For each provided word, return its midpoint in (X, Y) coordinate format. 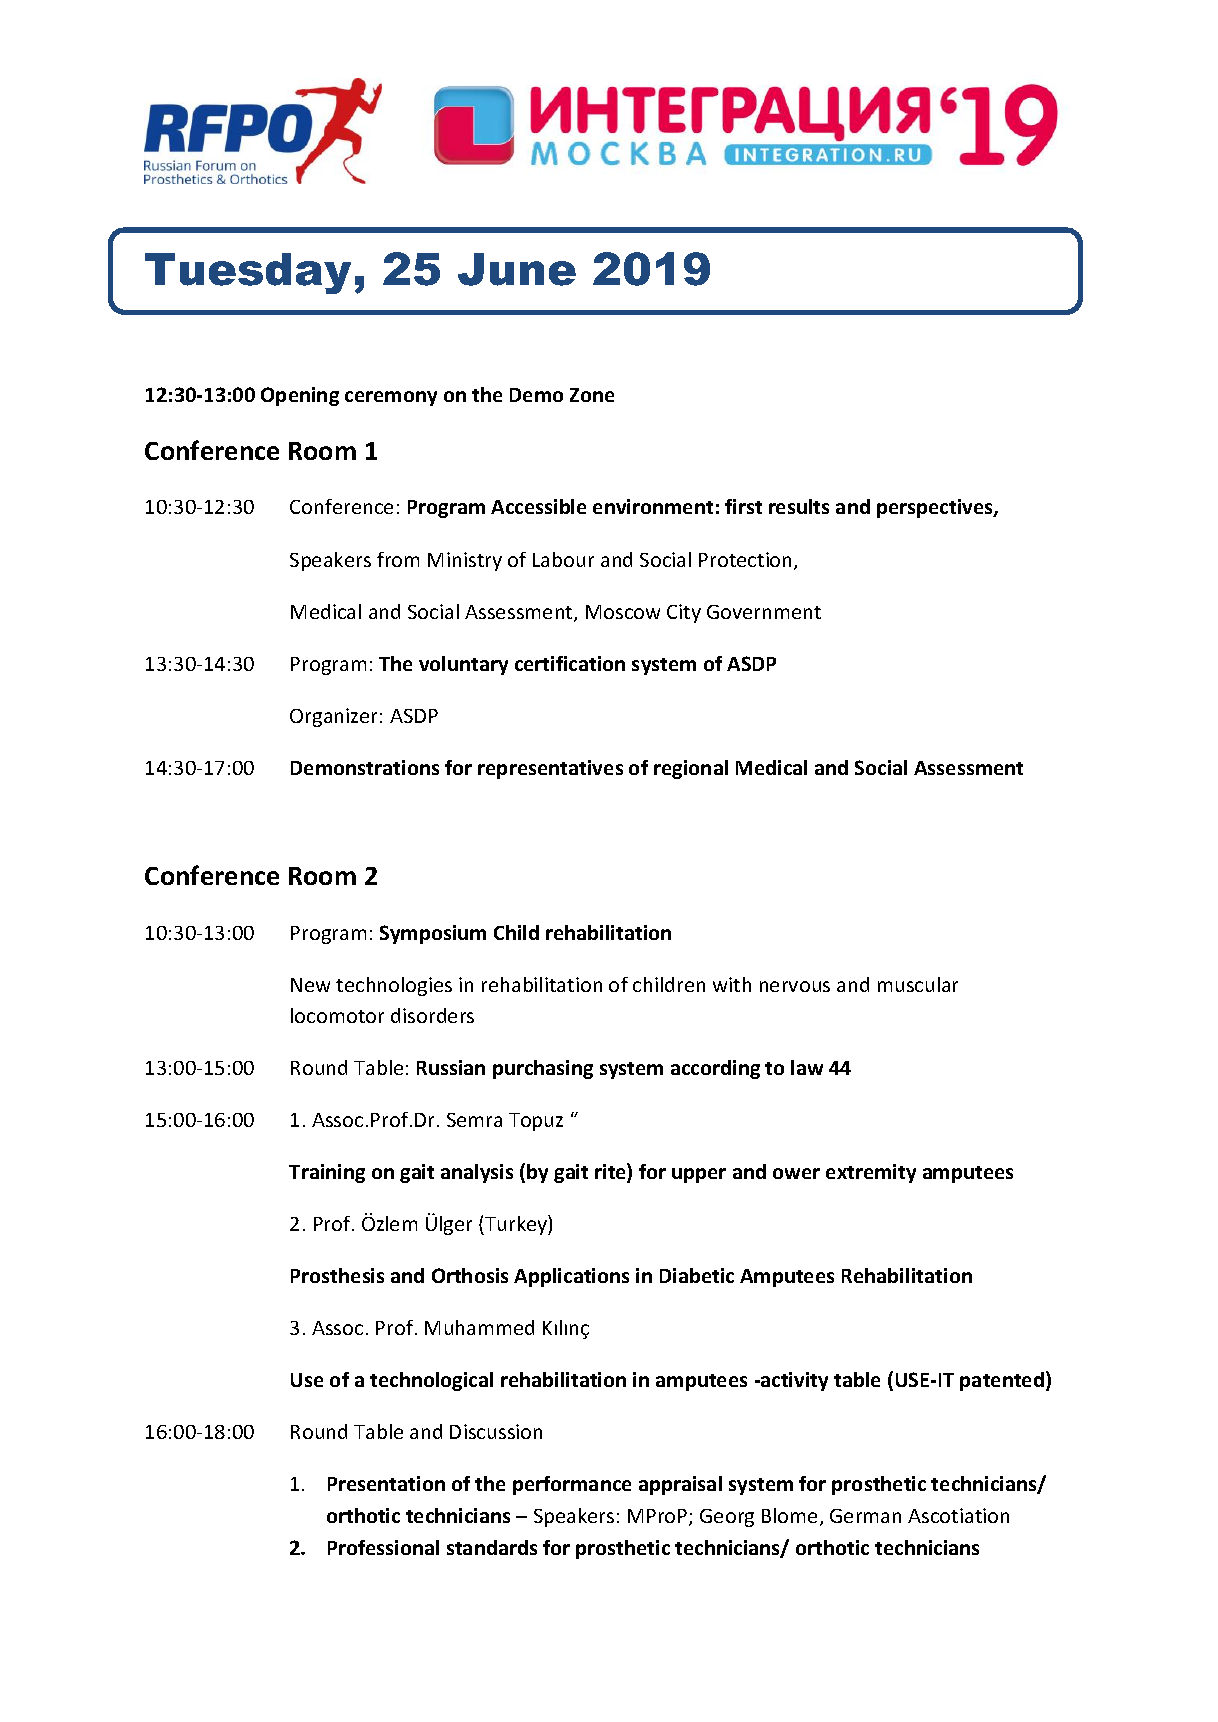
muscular (918, 984)
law (807, 1067)
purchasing (543, 1069)
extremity (871, 1173)
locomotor (337, 1015)
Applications (571, 1277)
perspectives (936, 508)
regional (691, 769)
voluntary (463, 665)
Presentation (386, 1483)
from (398, 559)
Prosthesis (337, 1275)
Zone (592, 395)
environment (653, 506)
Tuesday (248, 273)
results (799, 506)
